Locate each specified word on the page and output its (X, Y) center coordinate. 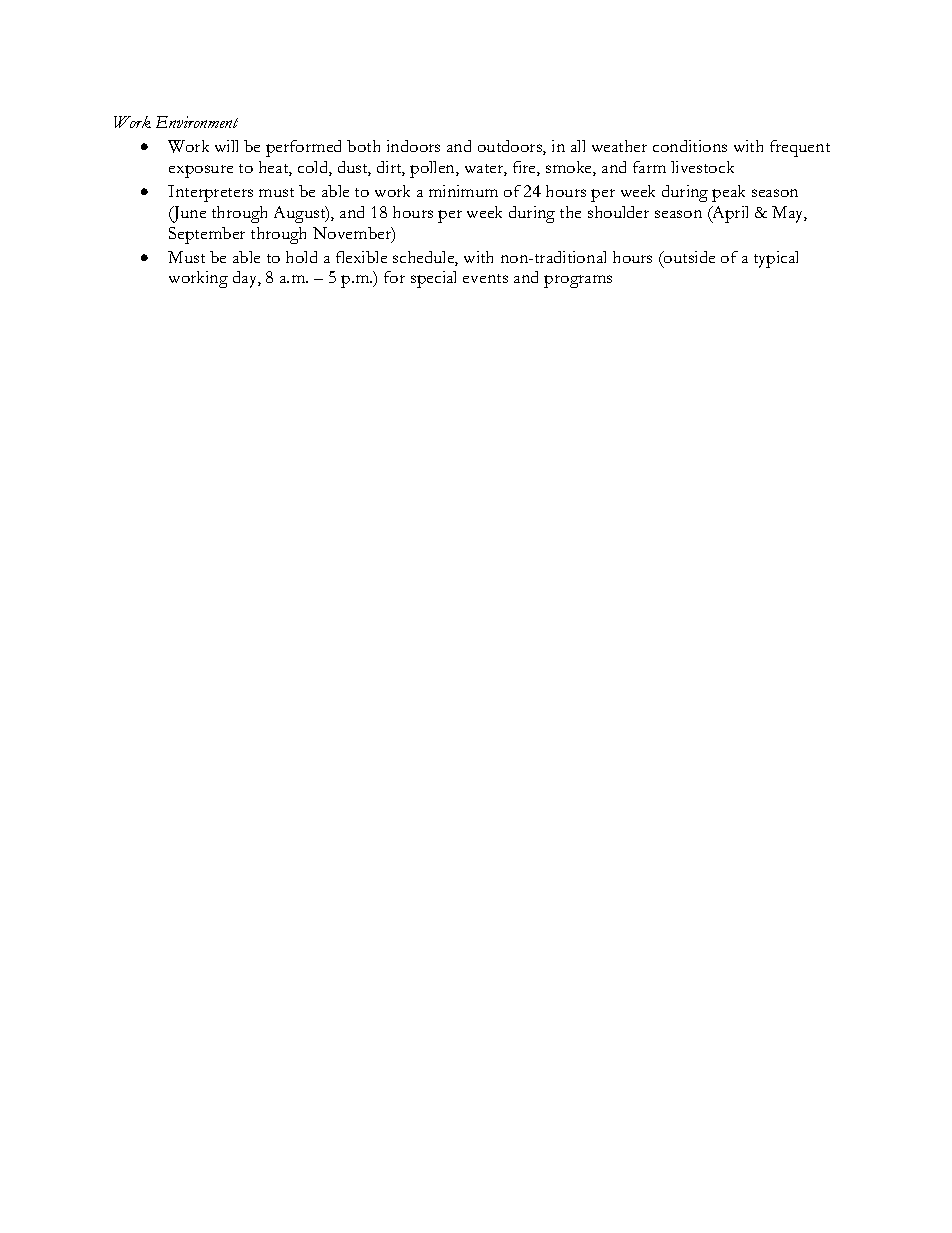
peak (728, 193)
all (578, 146)
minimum (463, 191)
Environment (197, 122)
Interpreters (210, 193)
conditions (690, 146)
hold (301, 257)
